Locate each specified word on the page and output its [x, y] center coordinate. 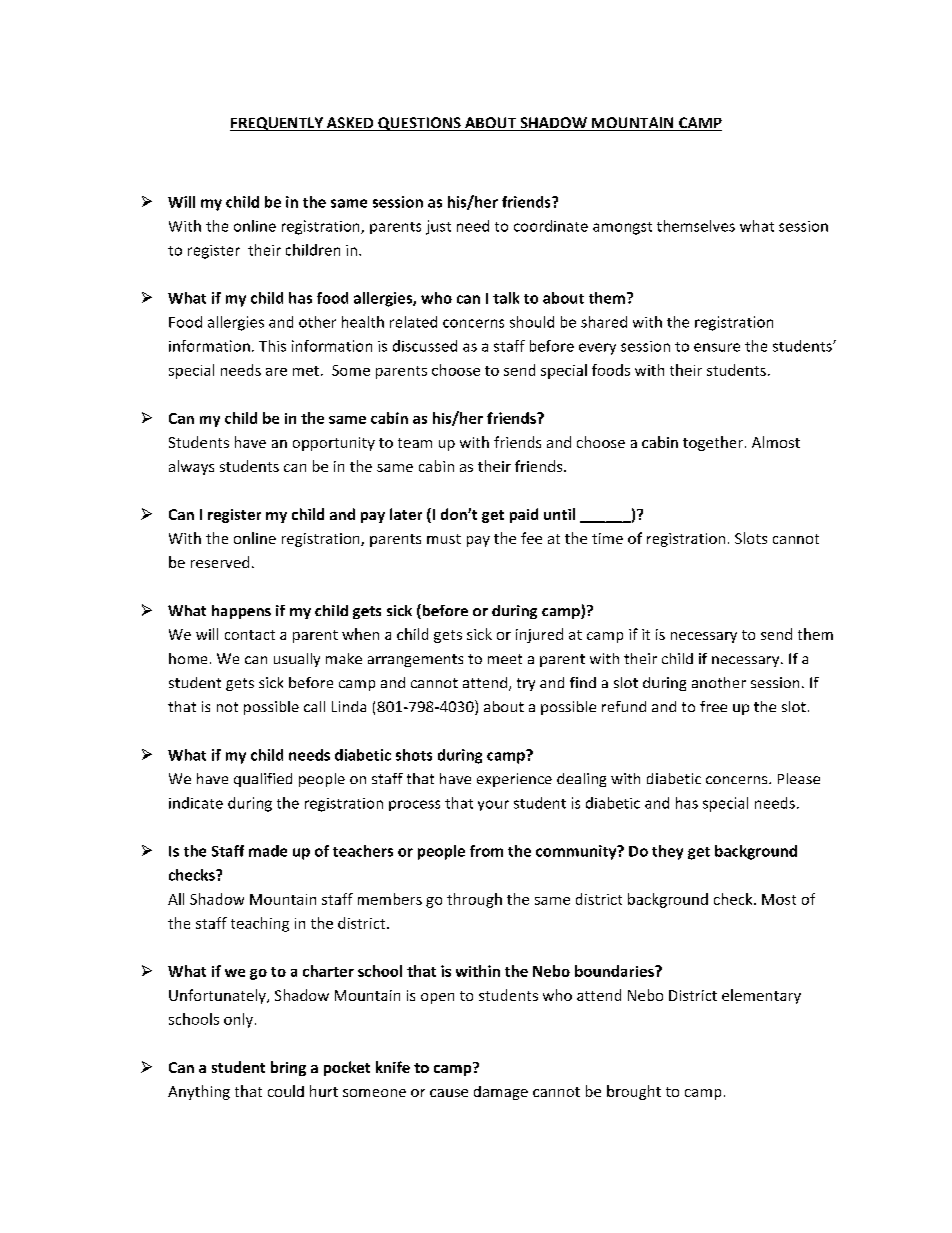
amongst [622, 228]
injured [539, 635]
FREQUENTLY [277, 124]
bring [288, 1068]
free [713, 706]
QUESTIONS [419, 124]
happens [241, 612]
